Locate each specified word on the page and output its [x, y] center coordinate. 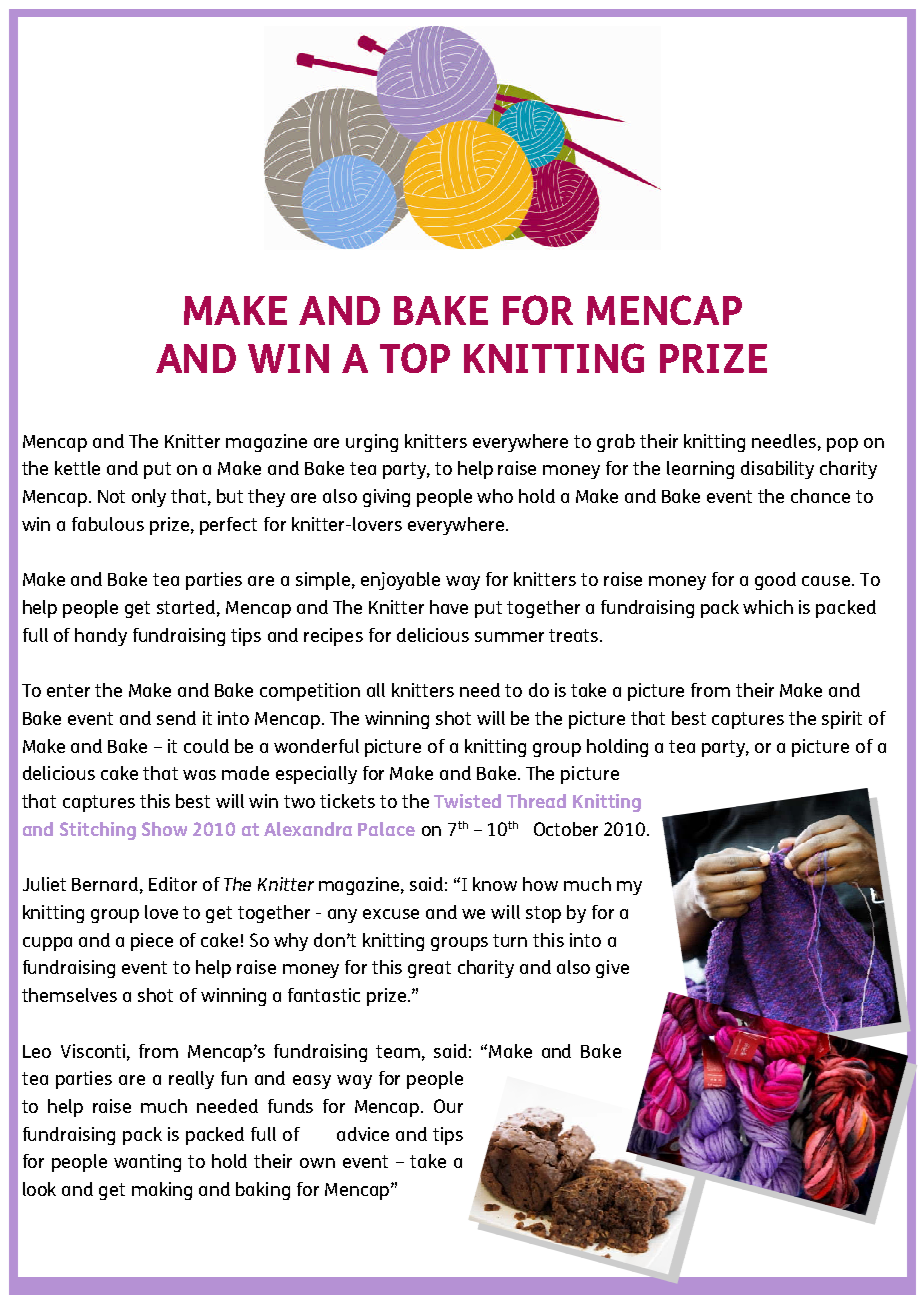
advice [363, 1134]
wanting [147, 1163]
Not [111, 496]
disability [777, 470]
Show [164, 829]
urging [372, 443]
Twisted [467, 801]
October [566, 829]
